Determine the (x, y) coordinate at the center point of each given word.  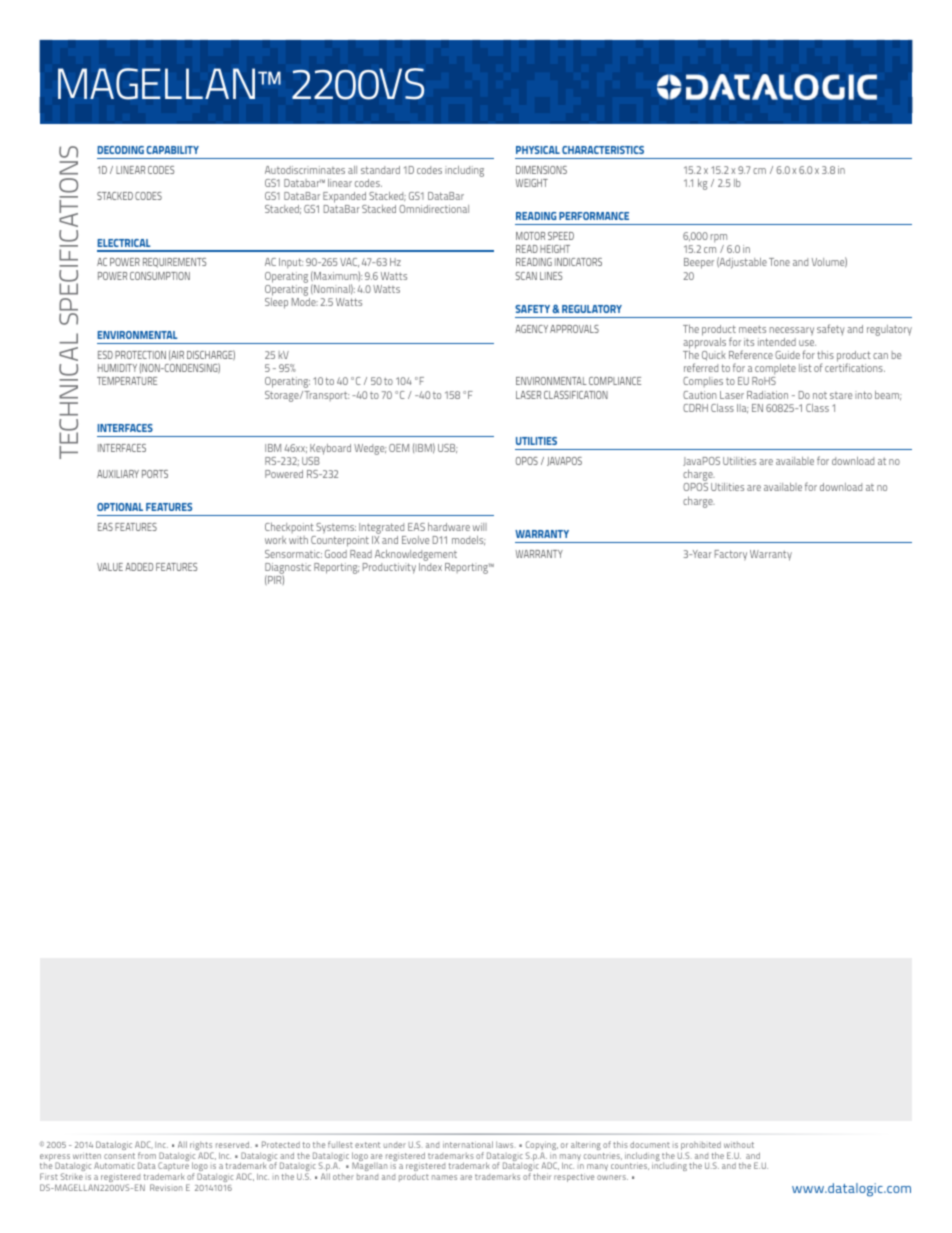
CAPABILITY (172, 150)
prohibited (701, 1147)
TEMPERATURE (127, 381)
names (444, 1177)
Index (430, 567)
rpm (719, 238)
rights (202, 1147)
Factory (731, 555)
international (468, 1144)
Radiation (767, 395)
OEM (399, 448)
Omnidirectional (434, 209)
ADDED (139, 567)
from (147, 1155)
